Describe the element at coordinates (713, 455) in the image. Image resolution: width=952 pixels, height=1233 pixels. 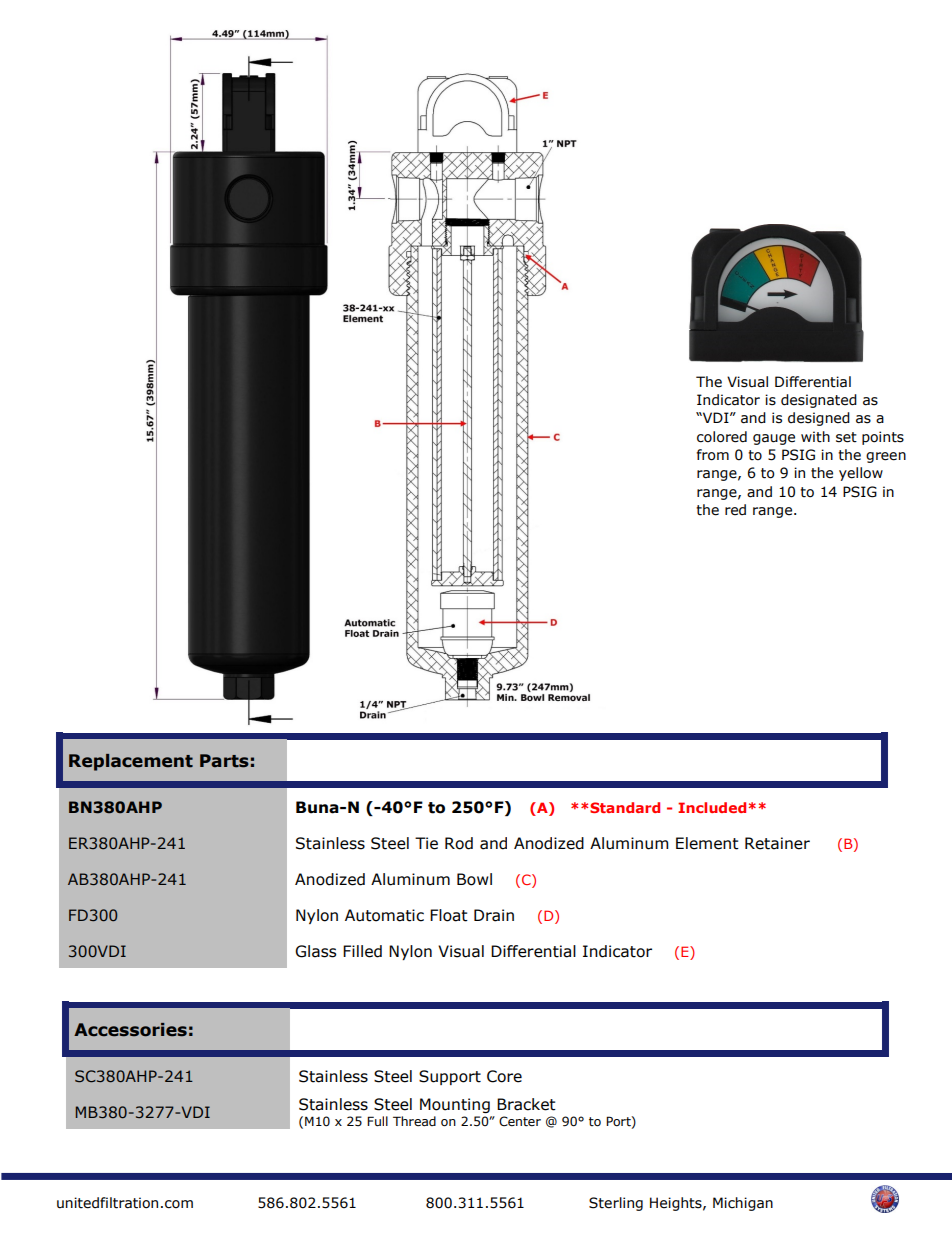
I see `from` at that location.
